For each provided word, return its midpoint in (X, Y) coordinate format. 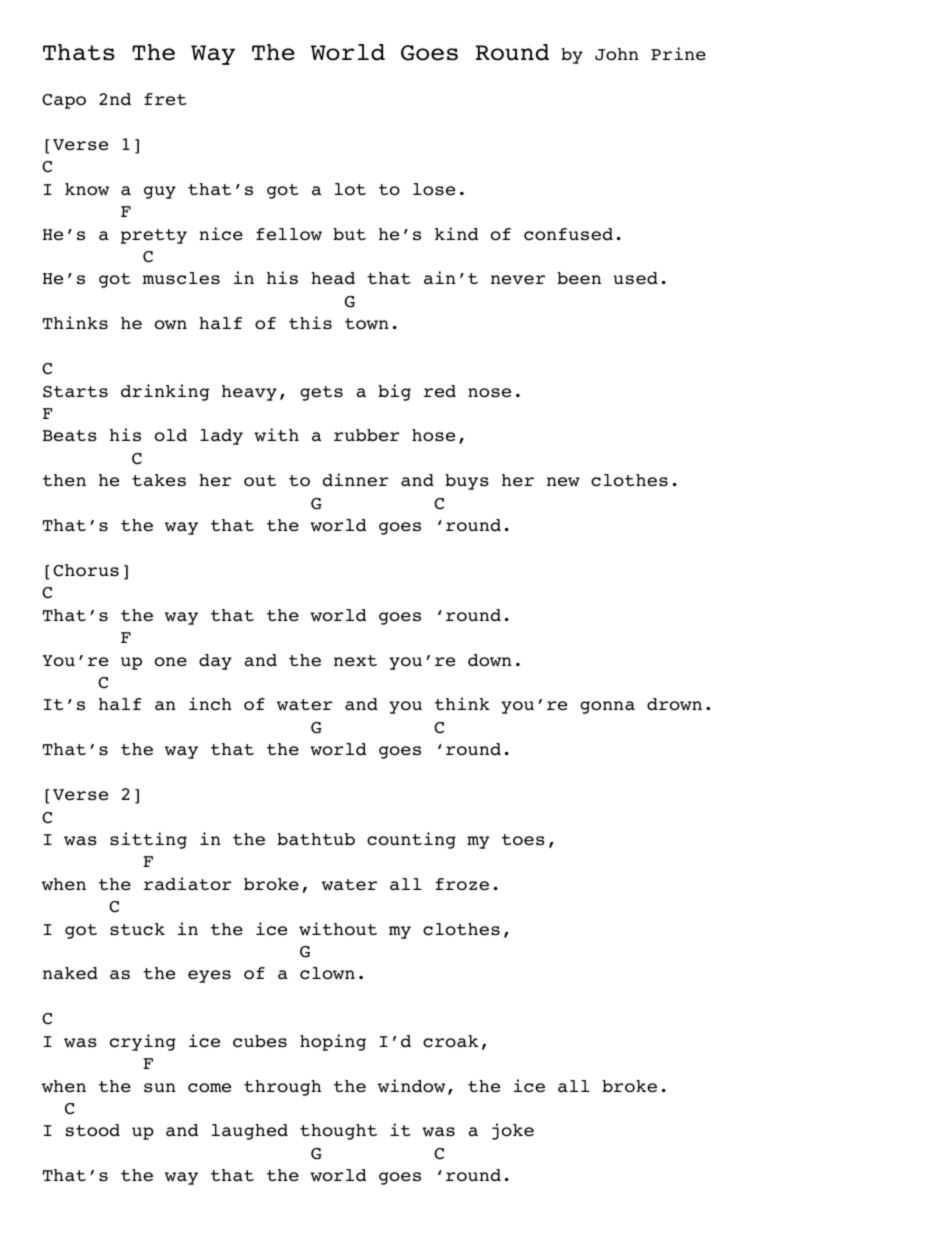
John (617, 54)
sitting (148, 840)
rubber (367, 435)
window (411, 1086)
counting (411, 840)
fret (165, 99)
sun (160, 1088)
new (563, 482)
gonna (607, 707)
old (171, 435)
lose (434, 189)
